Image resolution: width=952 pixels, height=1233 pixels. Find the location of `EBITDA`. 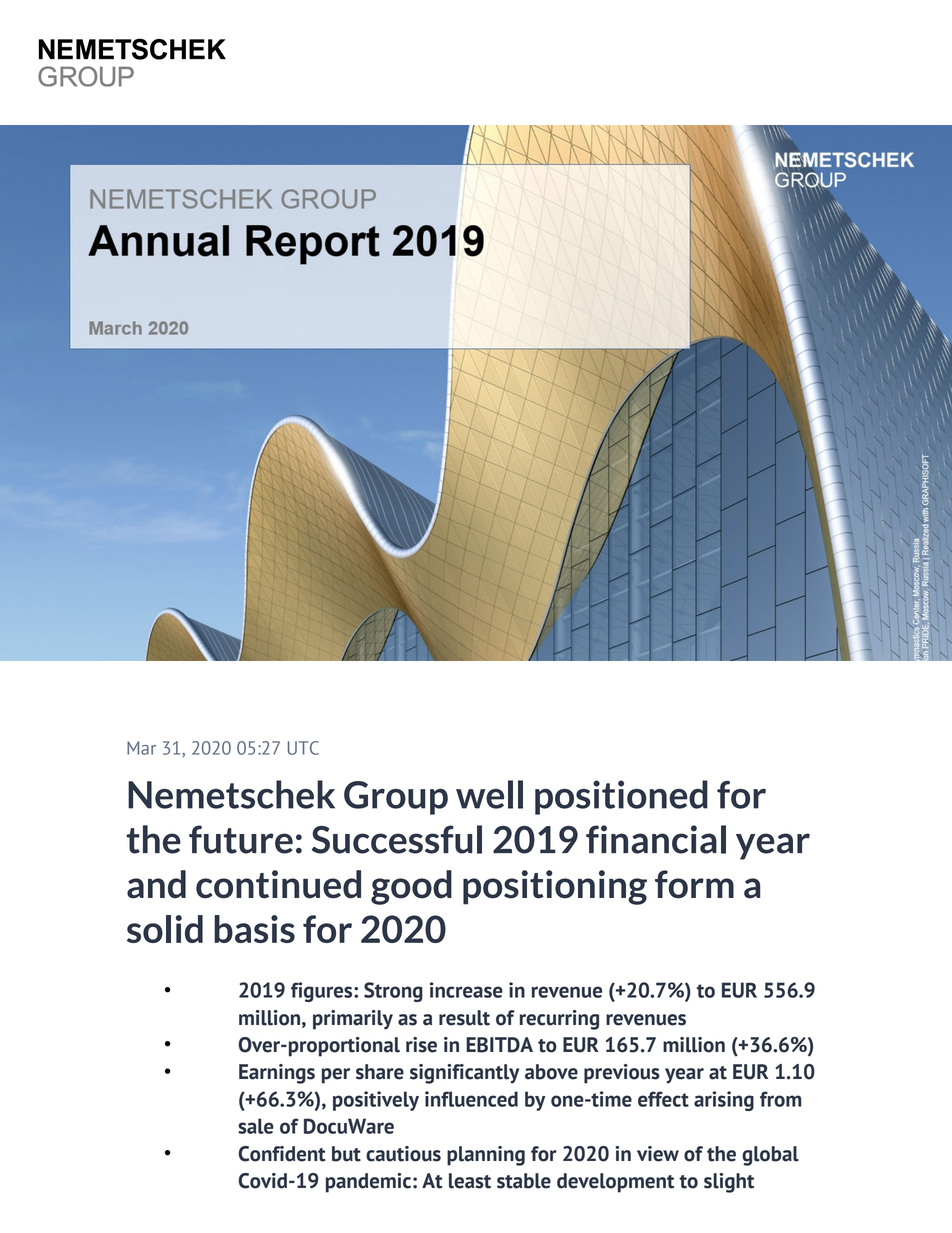

EBITDA is located at coordinates (499, 1045).
